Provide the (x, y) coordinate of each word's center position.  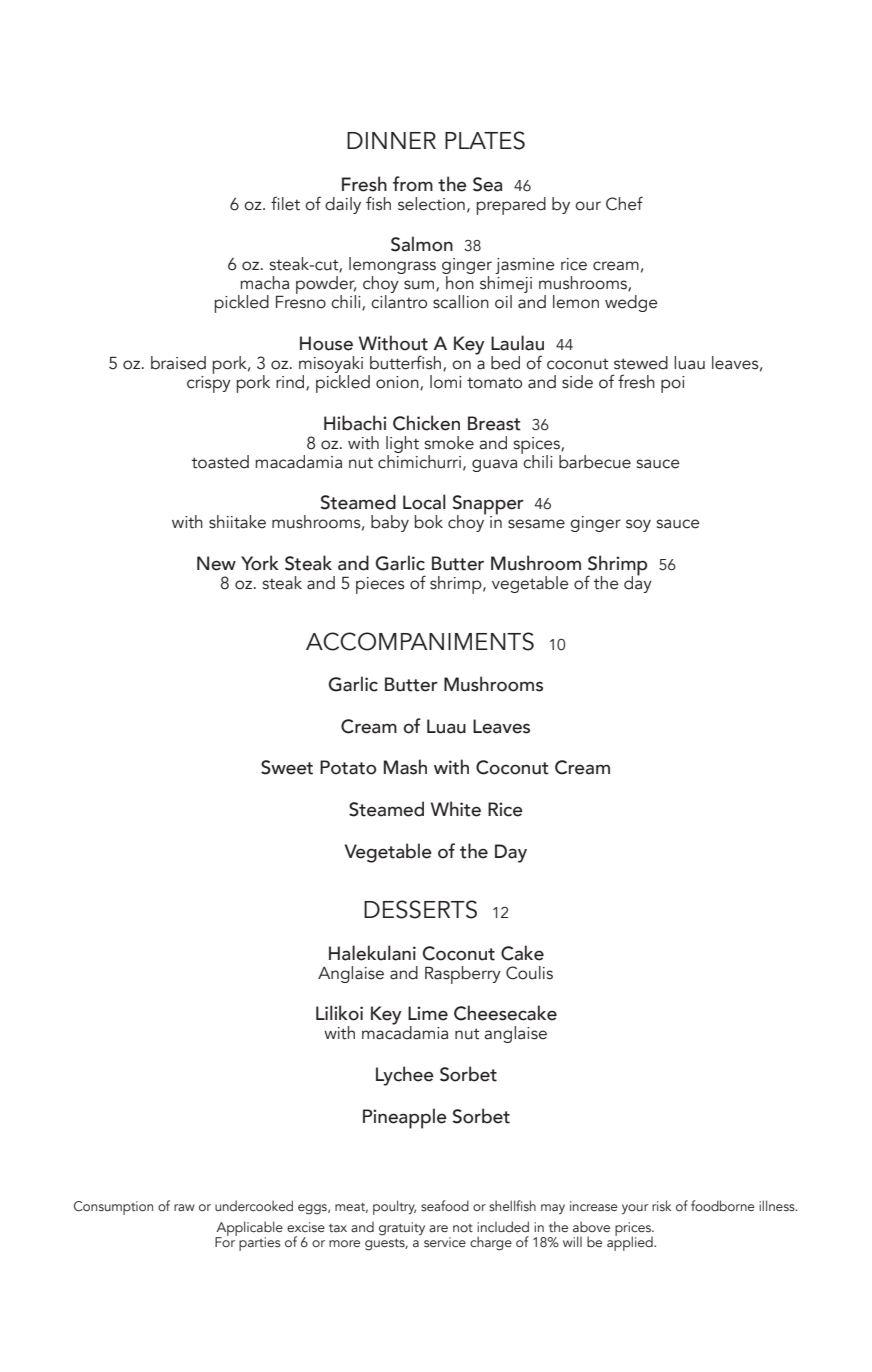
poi (673, 384)
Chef (624, 203)
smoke (449, 443)
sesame (536, 524)
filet (285, 203)
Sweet (287, 767)
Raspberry (463, 975)
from (413, 184)
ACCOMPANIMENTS (420, 641)
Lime (428, 1013)
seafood (445, 1205)
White (456, 809)
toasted (220, 462)
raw (184, 1207)
